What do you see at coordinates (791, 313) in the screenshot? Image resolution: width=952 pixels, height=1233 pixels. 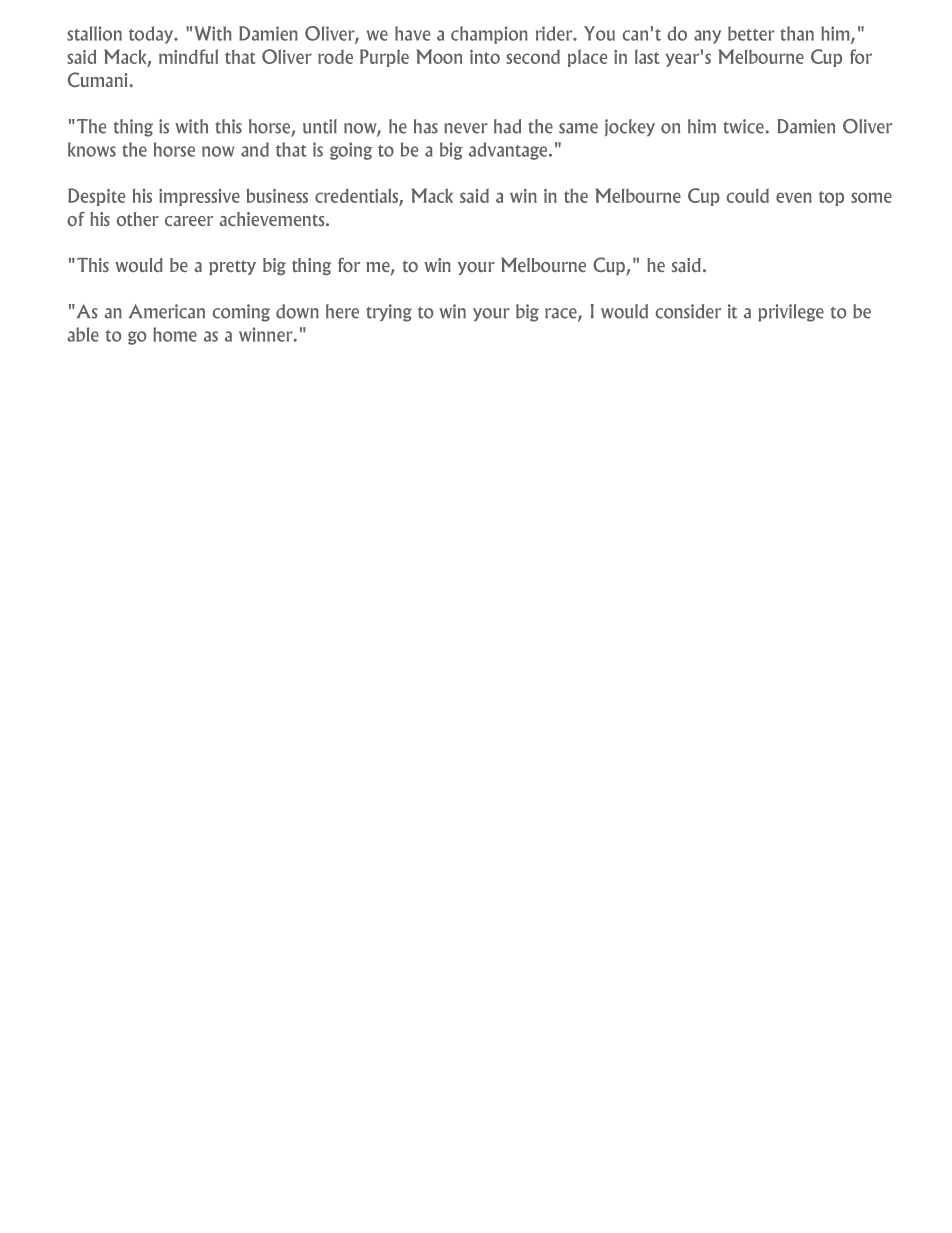 I see `privilege` at bounding box center [791, 313].
